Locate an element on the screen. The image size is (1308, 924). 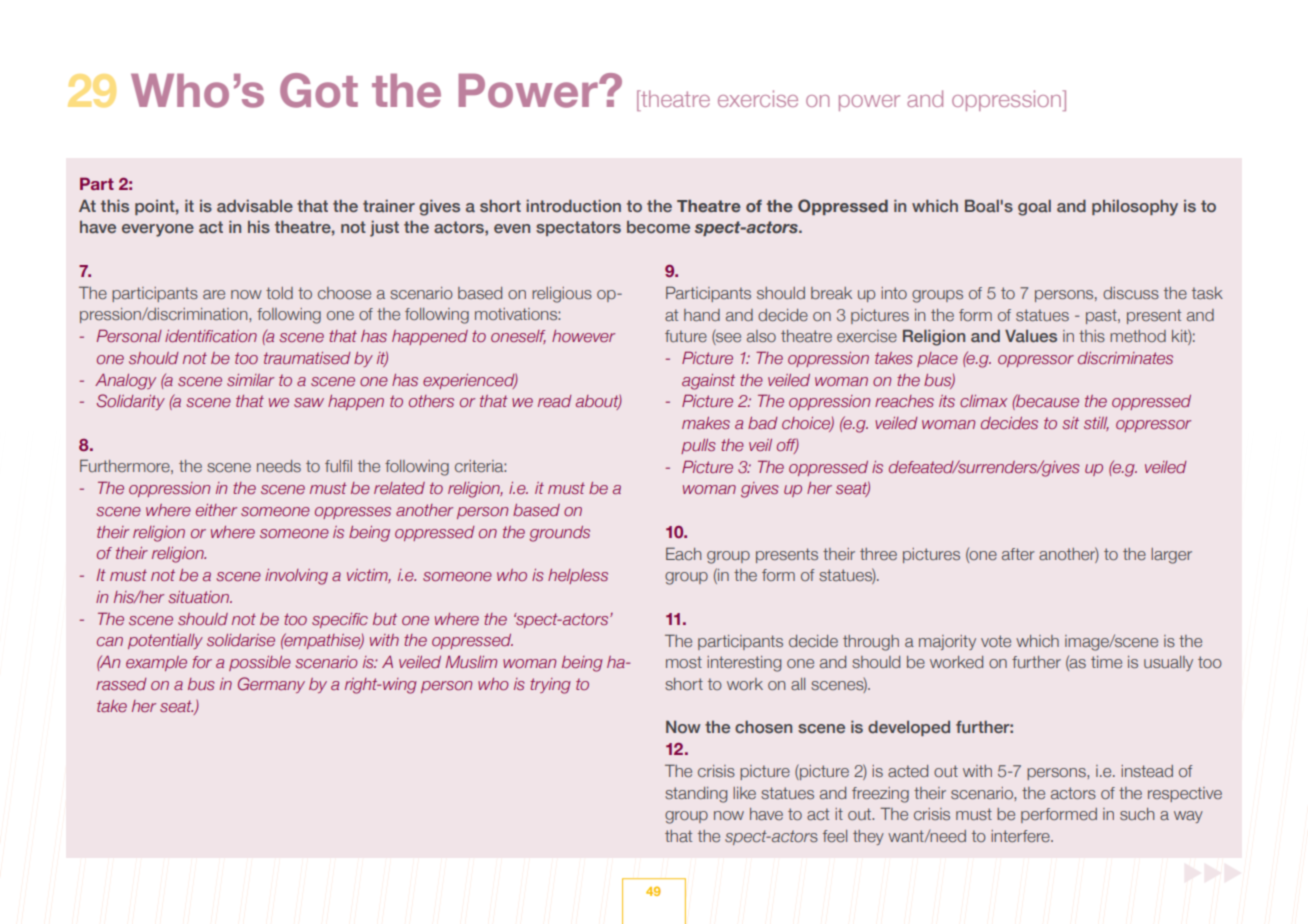
such is located at coordinates (1137, 814).
